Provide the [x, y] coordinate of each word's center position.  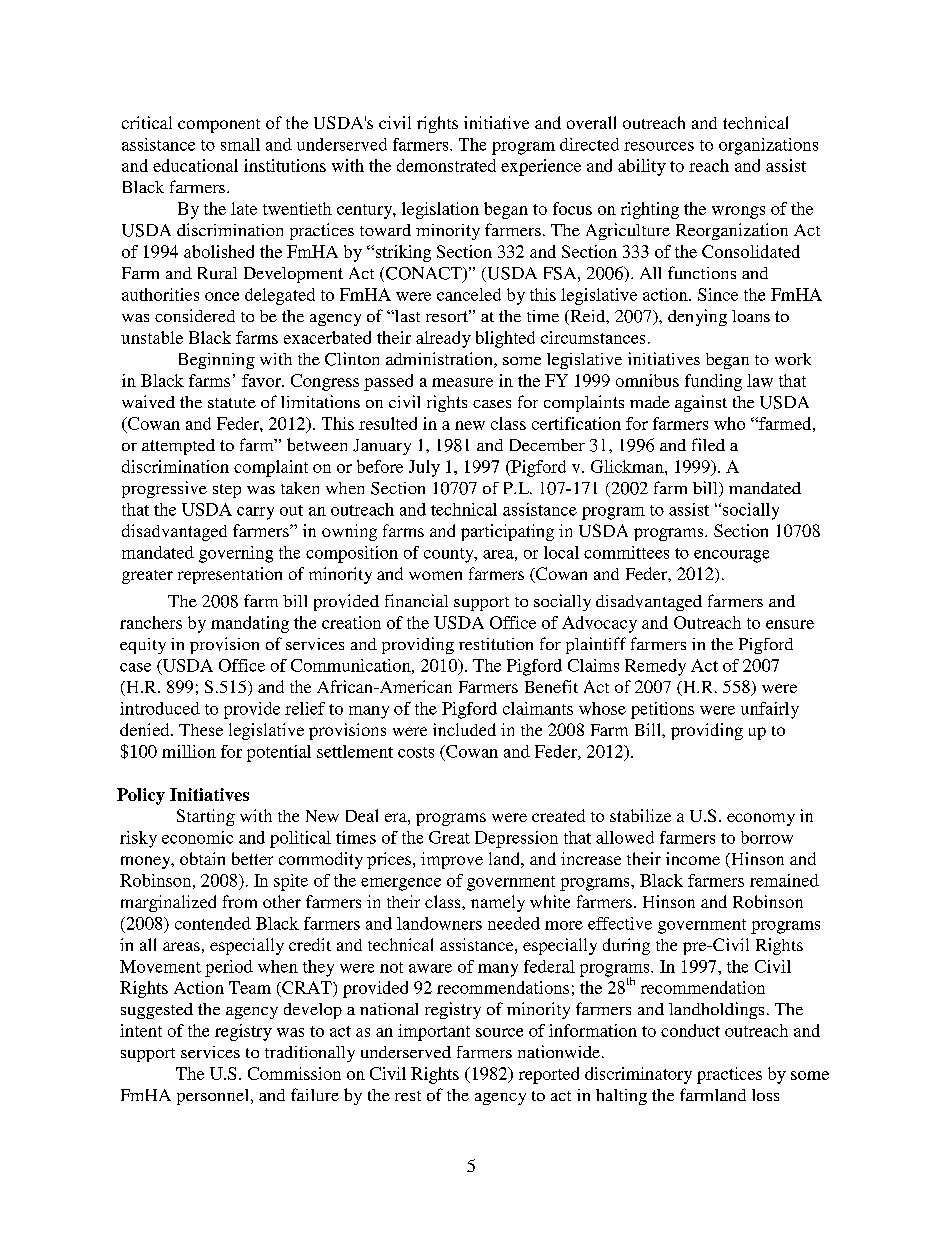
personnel [212, 1097]
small [240, 144]
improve [452, 860]
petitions [662, 710]
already [443, 339]
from [240, 901]
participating [507, 532]
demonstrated [446, 165]
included [464, 729]
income [693, 858]
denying [697, 317]
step [227, 491]
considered [195, 315]
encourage [731, 556]
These [201, 730]
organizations [768, 146]
